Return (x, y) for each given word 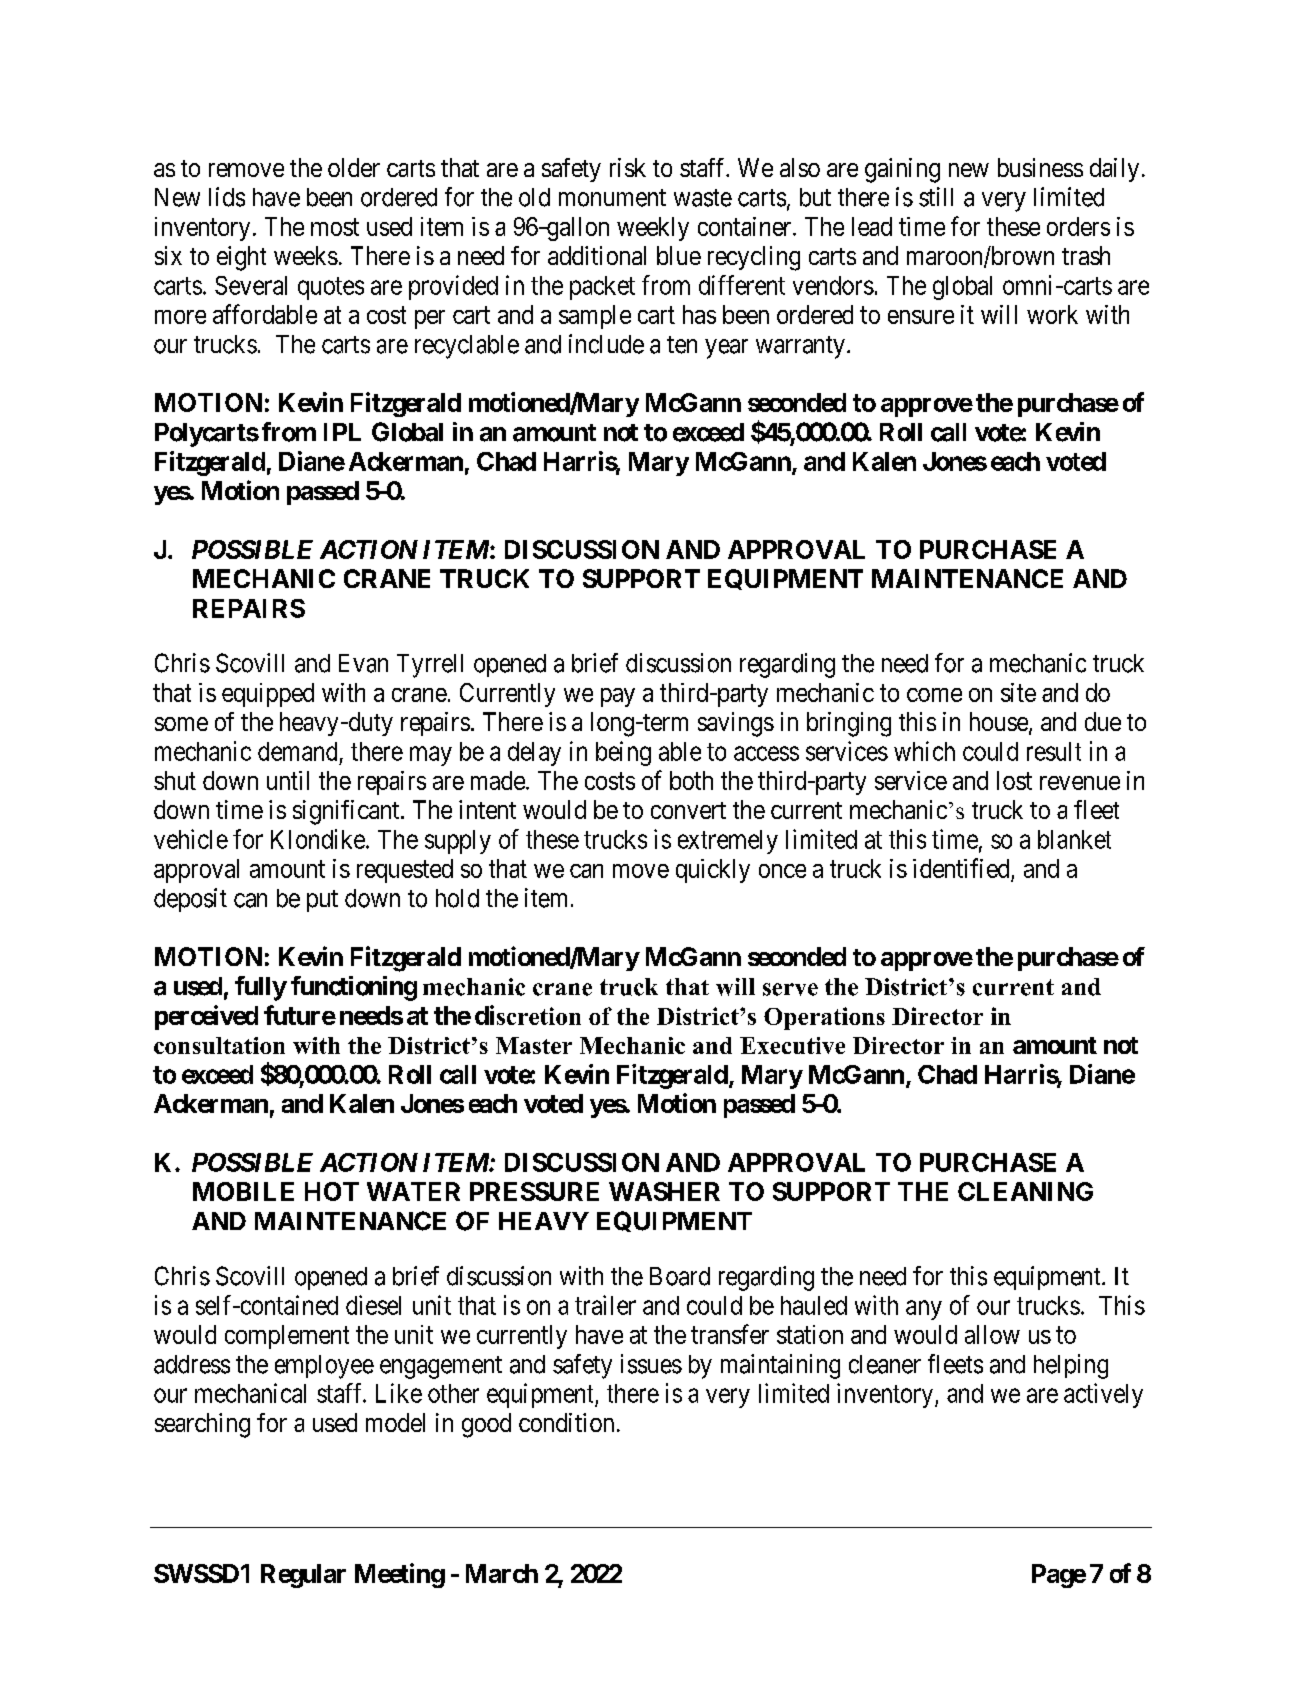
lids (227, 197)
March (502, 1573)
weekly (653, 229)
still (936, 197)
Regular (303, 1576)
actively (1103, 1395)
